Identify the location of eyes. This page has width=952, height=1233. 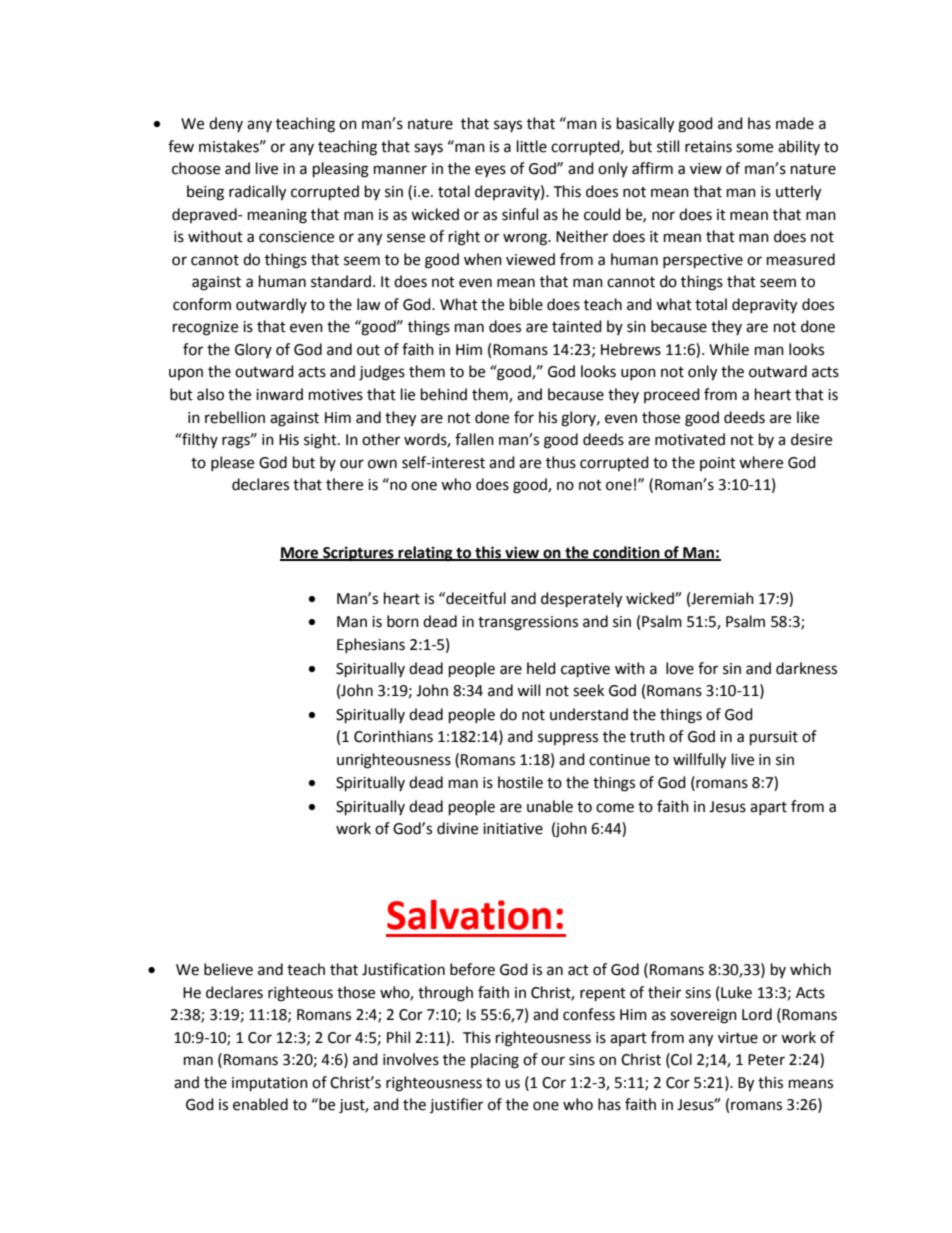
(490, 171).
